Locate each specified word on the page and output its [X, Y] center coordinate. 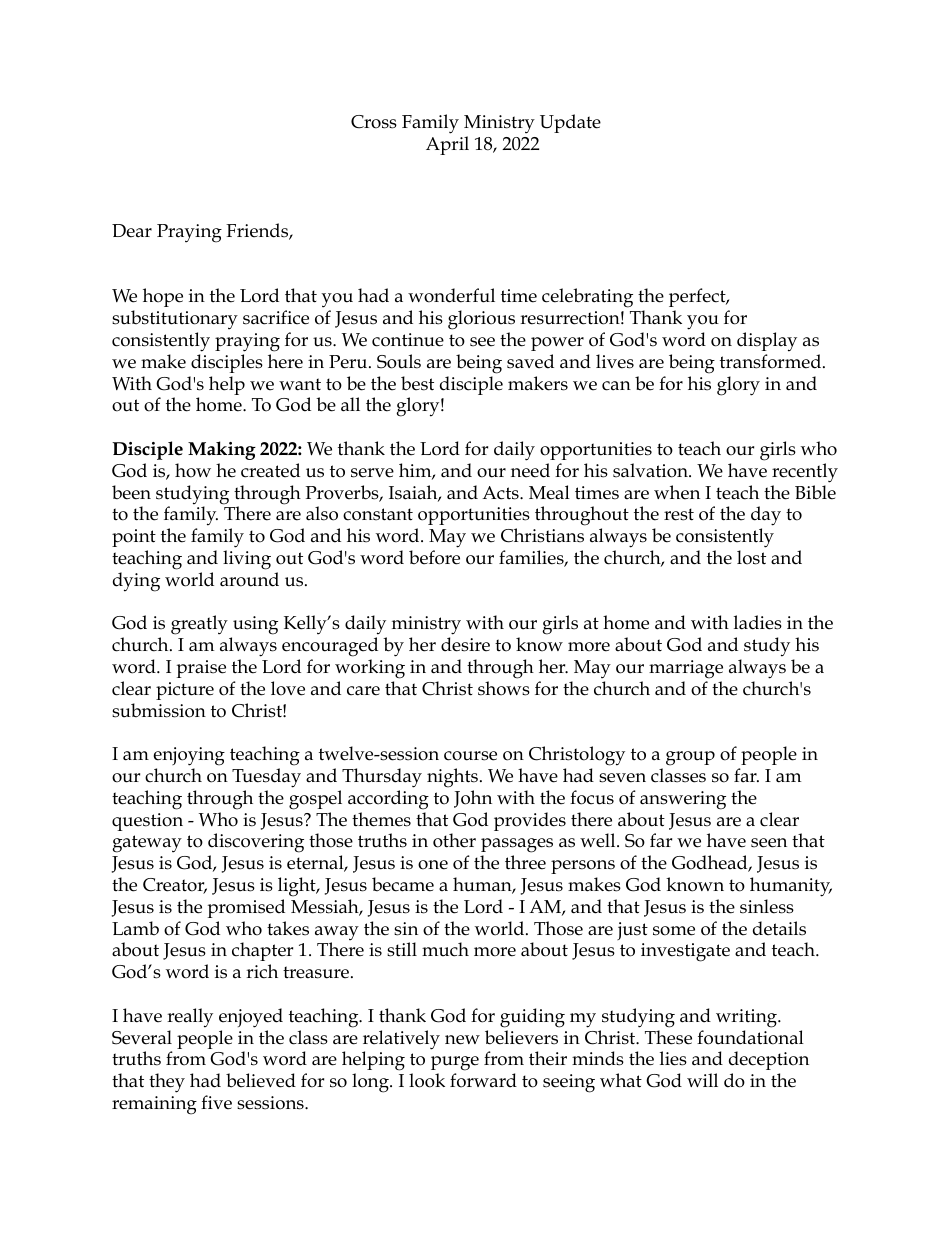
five [216, 1102]
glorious [481, 320]
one [433, 865]
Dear [132, 231]
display [767, 342]
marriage [686, 669]
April [447, 145]
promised [246, 908]
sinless [767, 906]
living [247, 560]
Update [570, 123]
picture [185, 691]
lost [751, 557]
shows [504, 688]
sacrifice [276, 317]
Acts [501, 493]
